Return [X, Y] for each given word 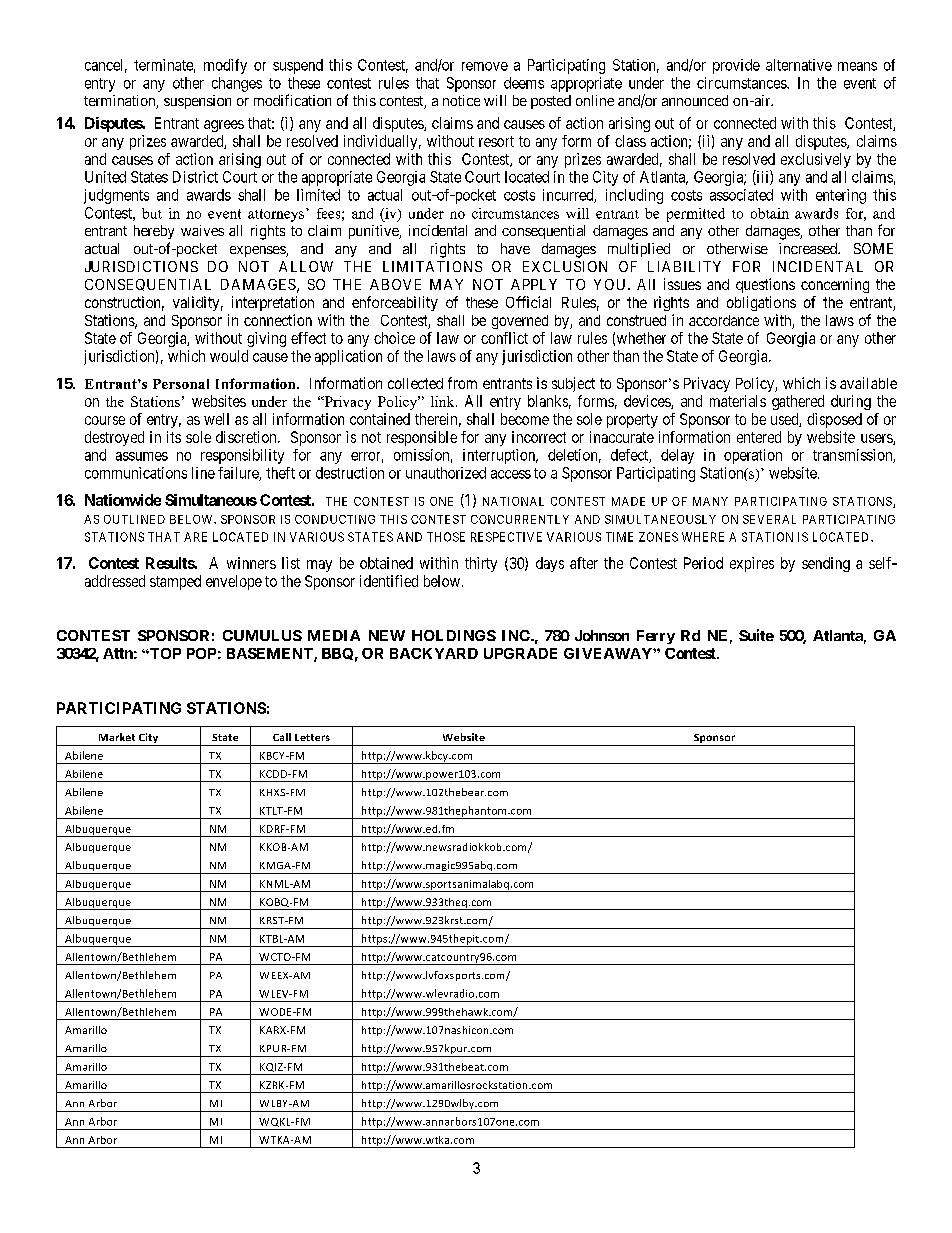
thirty [481, 564]
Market [117, 737]
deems [524, 83]
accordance [724, 320]
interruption [500, 456]
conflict [504, 338]
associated [741, 195]
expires [752, 564]
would [229, 356]
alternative [799, 65]
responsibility [242, 456]
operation [753, 456]
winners [251, 563]
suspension [197, 102]
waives [202, 230]
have [515, 248]
